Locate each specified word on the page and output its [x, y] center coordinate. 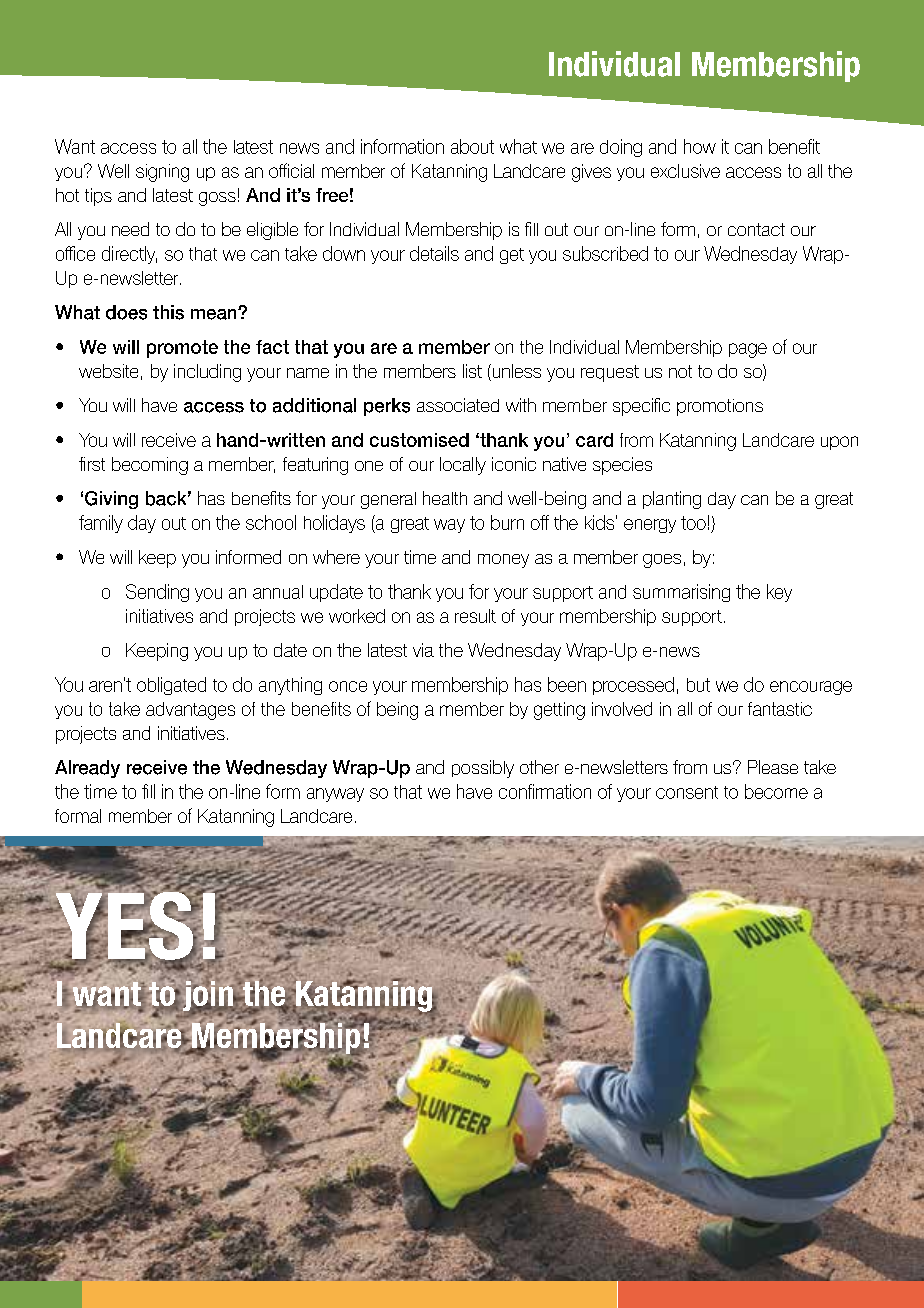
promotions [720, 407]
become [776, 791]
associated [458, 405]
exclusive [685, 171]
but [698, 685]
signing [162, 173]
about [472, 146]
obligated [171, 686]
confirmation [545, 791]
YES [124, 925]
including [207, 373]
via [423, 650]
